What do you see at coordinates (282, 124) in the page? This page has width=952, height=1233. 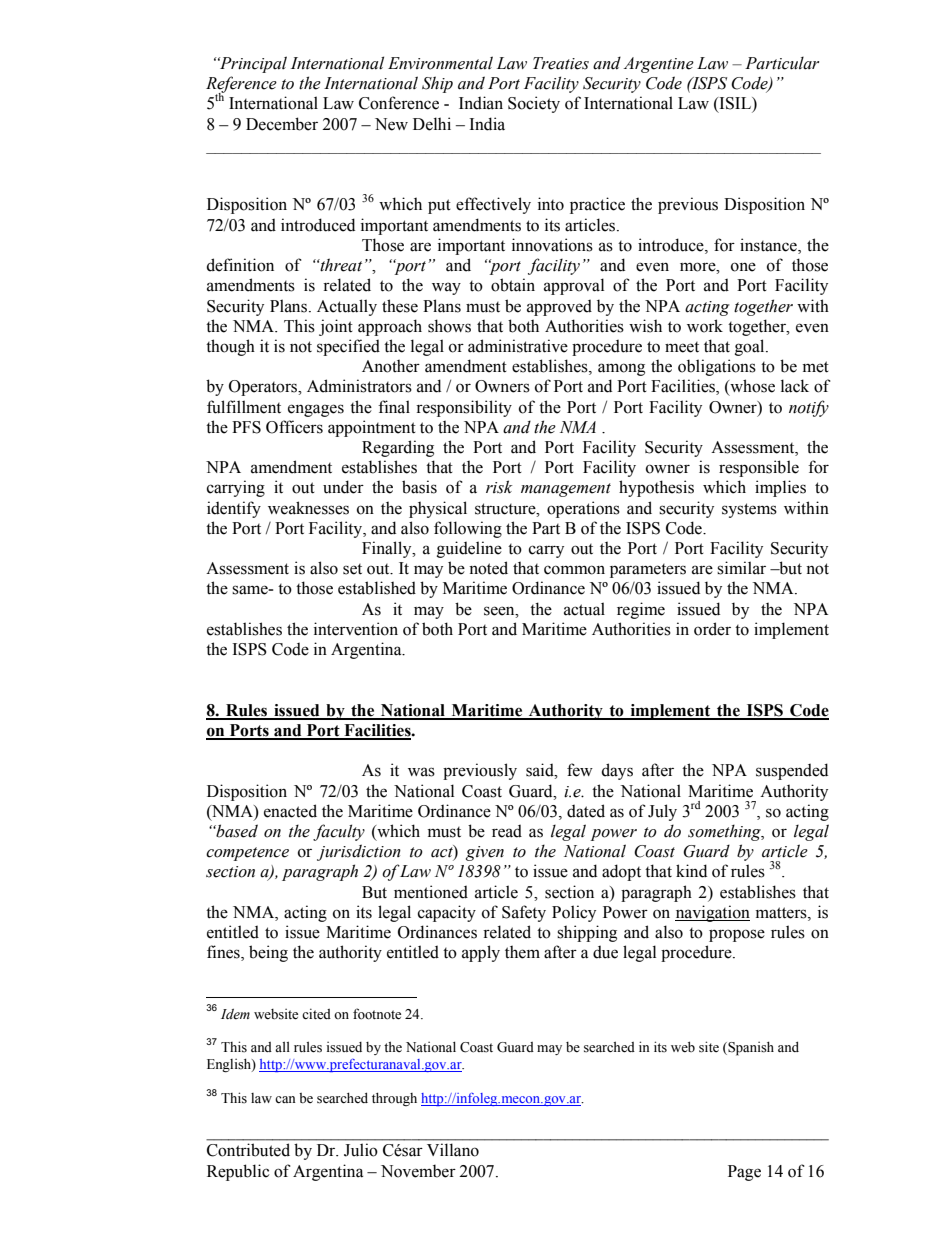 I see `December` at bounding box center [282, 124].
